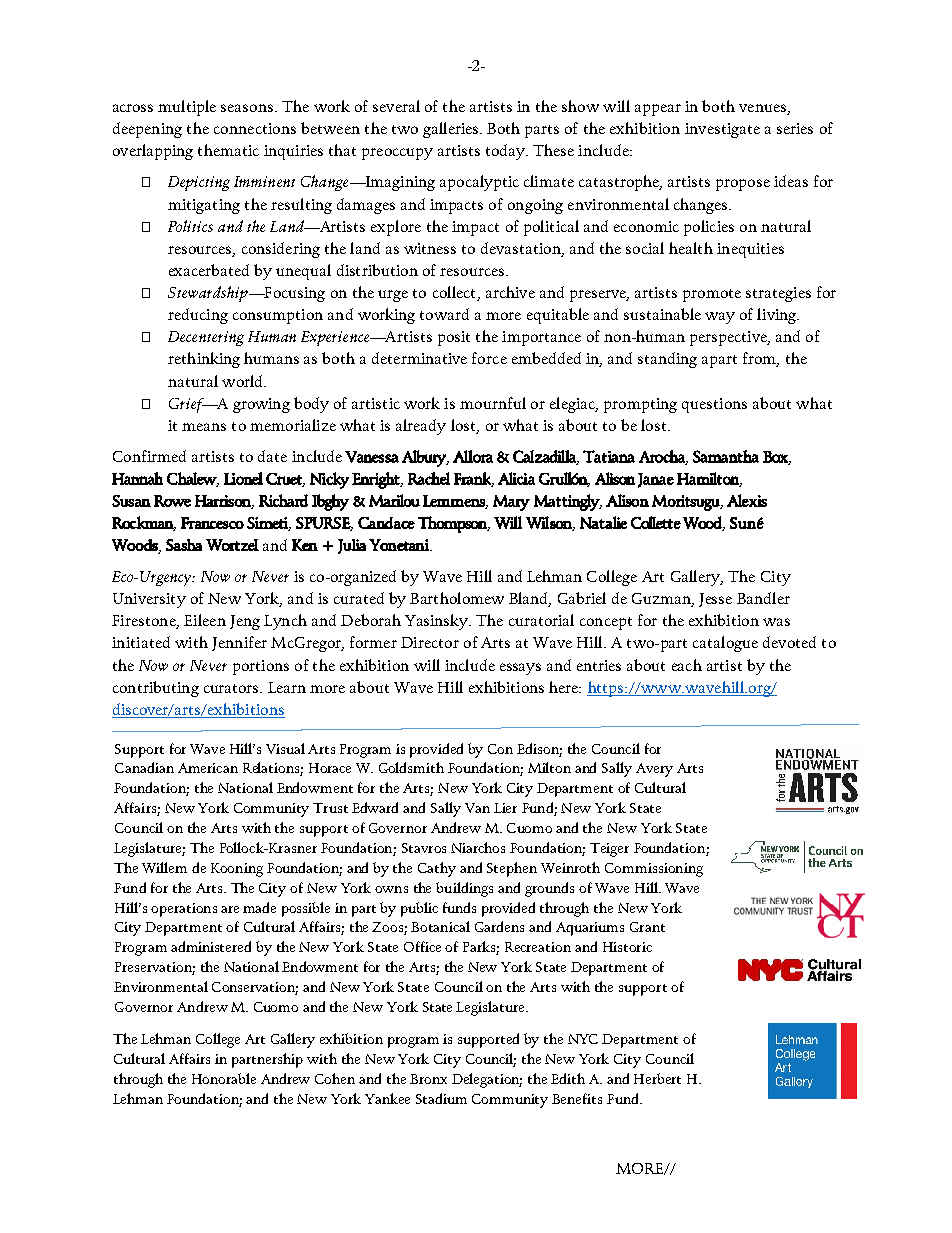  Describe the element at coordinates (657, 1078) in the screenshot. I see `Herbert` at that location.
